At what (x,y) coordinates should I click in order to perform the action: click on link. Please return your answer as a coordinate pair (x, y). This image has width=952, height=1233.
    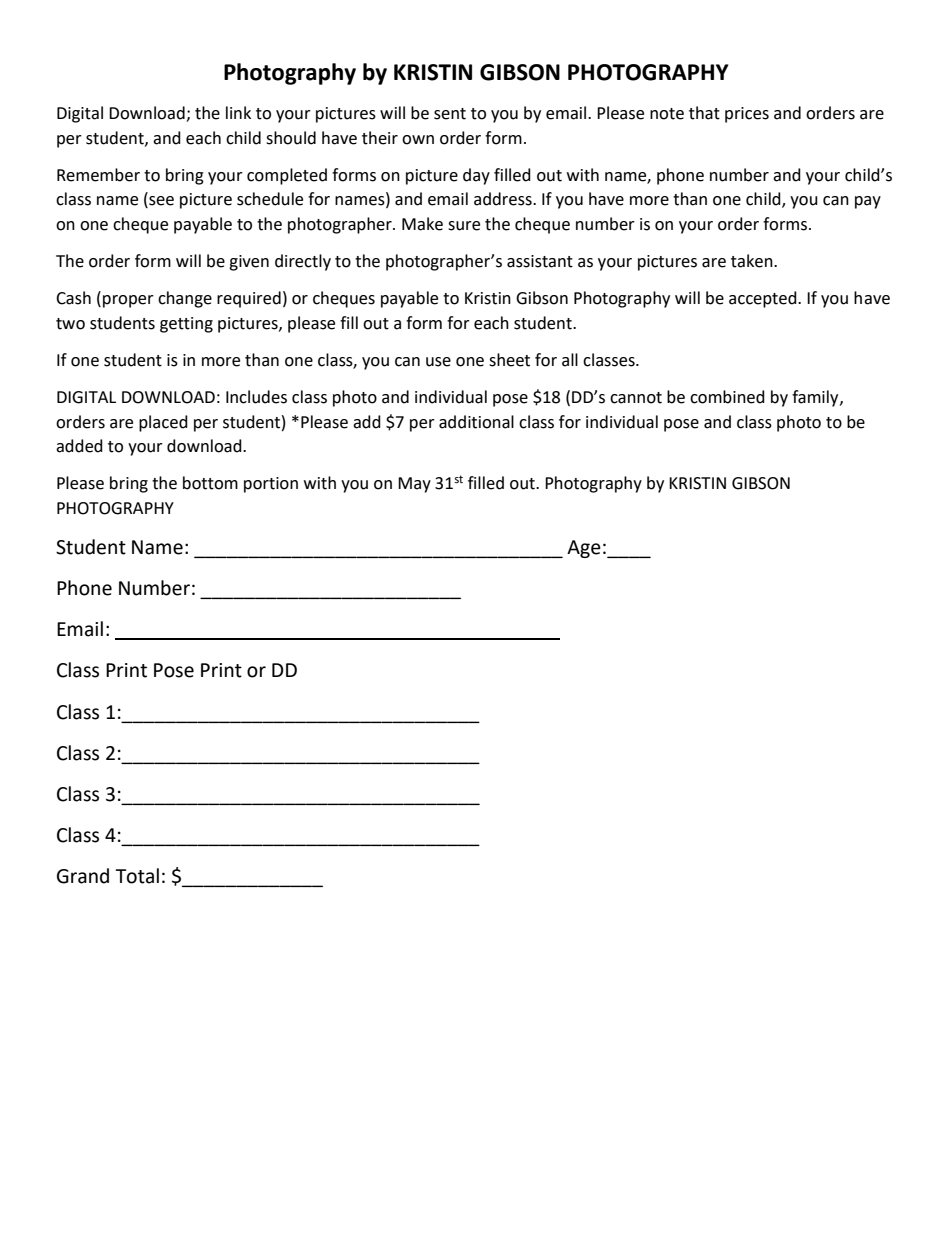
    Looking at the image, I should click on (238, 112).
